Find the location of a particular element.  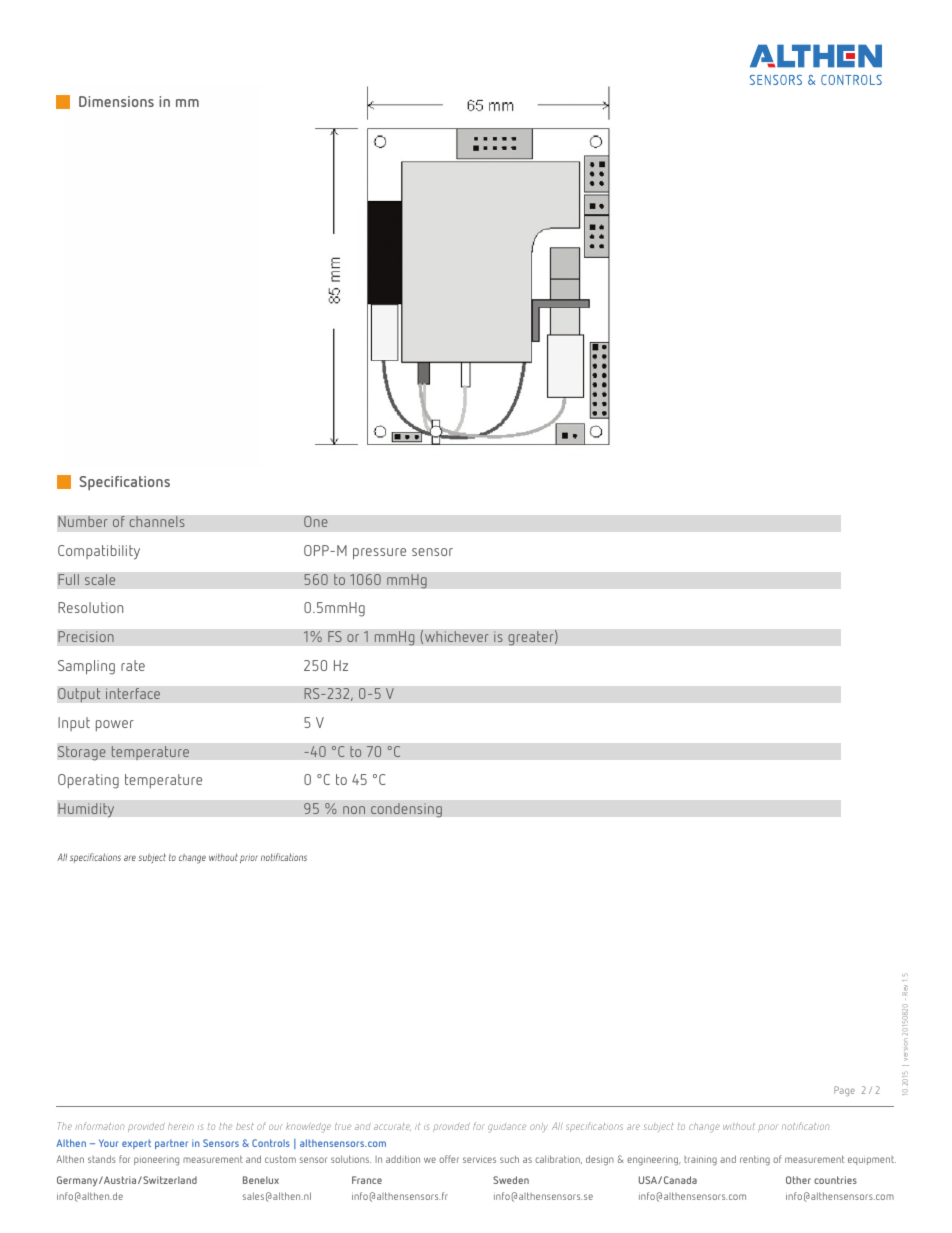

non is located at coordinates (354, 810).
